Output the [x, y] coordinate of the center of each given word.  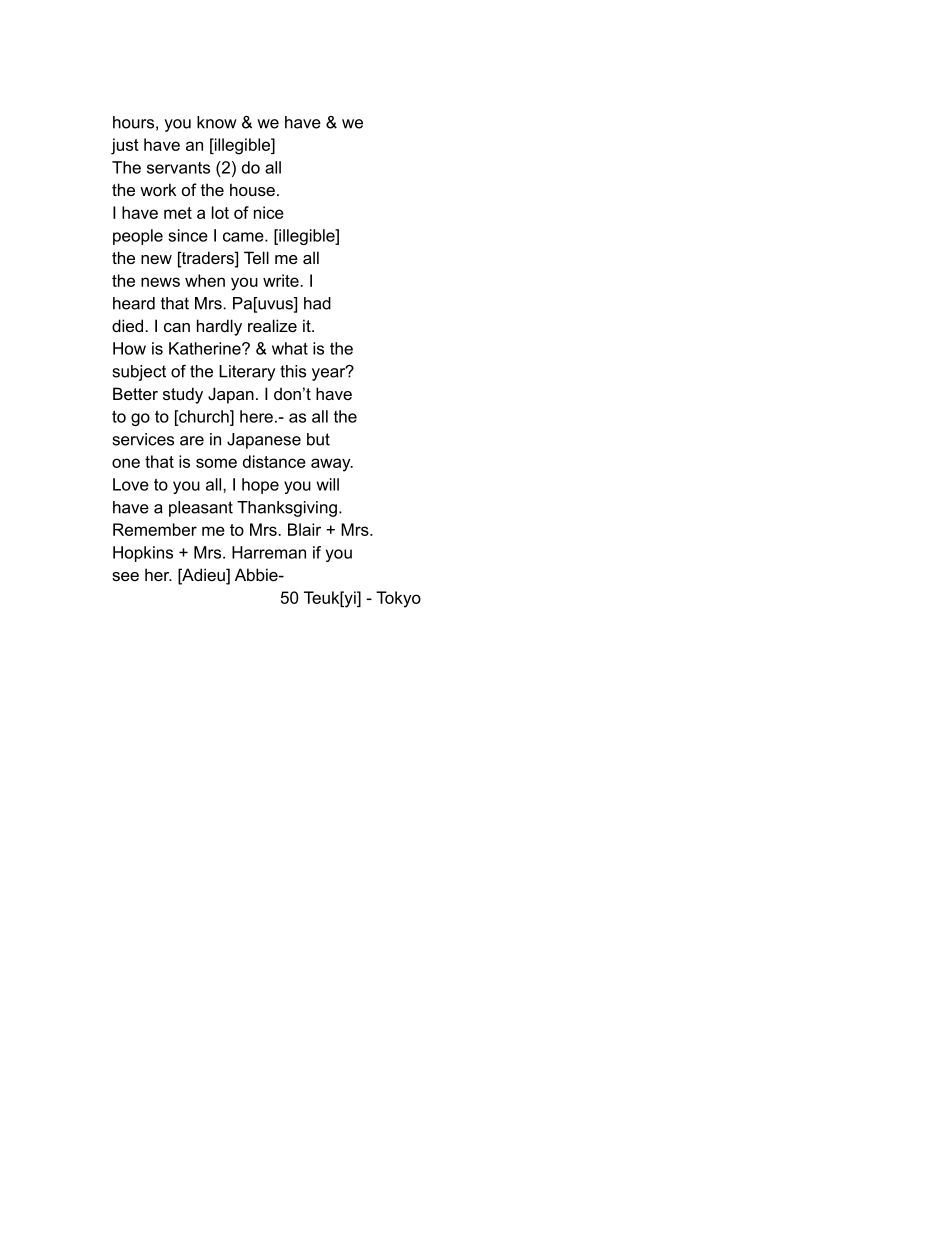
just [125, 146]
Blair [304, 529]
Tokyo [398, 599]
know [217, 122]
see [125, 576]
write [282, 280]
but [318, 439]
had [317, 303]
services [143, 439]
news [160, 282]
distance [274, 461]
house [252, 189]
